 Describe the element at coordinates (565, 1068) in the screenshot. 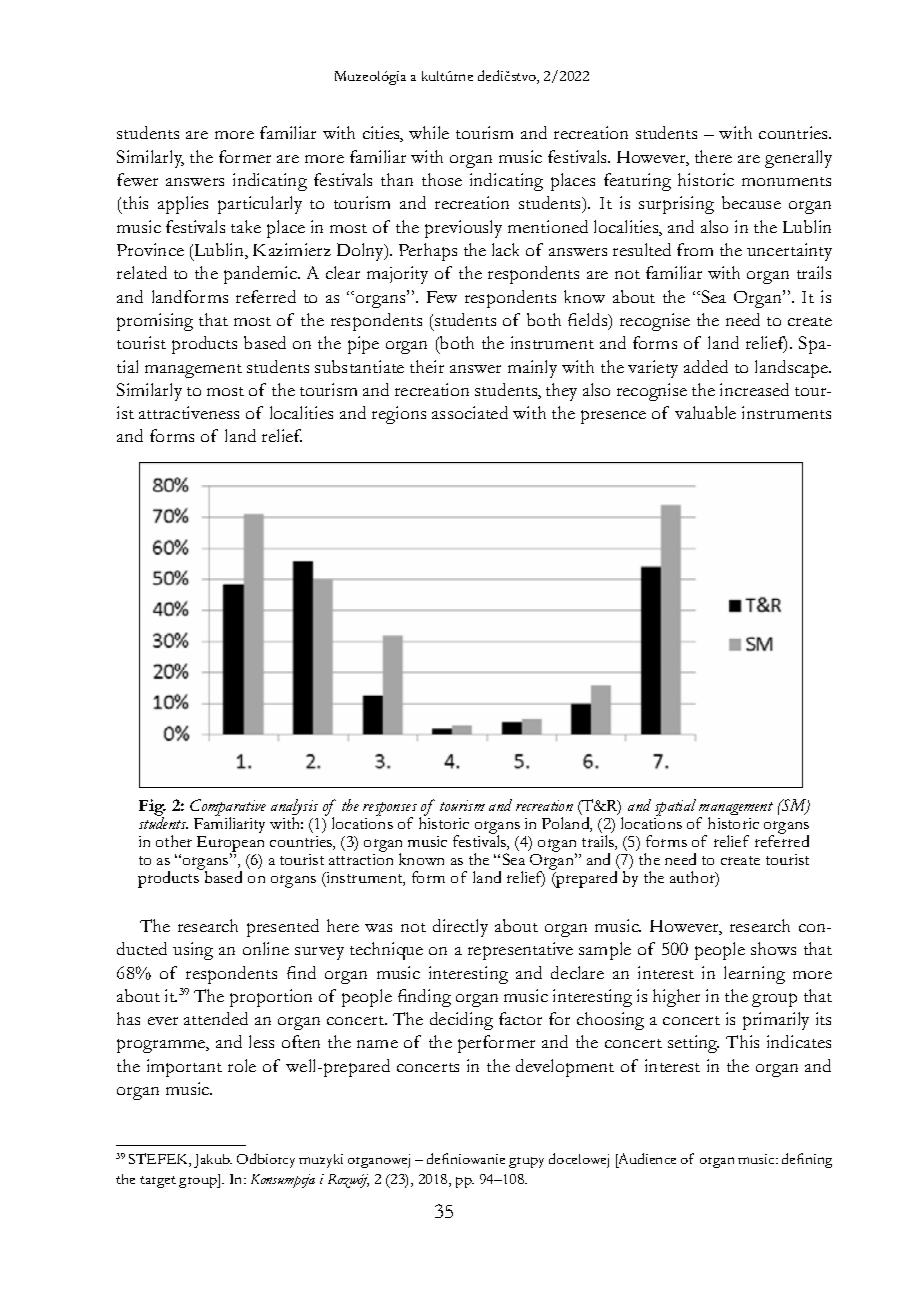

I see `development` at that location.
